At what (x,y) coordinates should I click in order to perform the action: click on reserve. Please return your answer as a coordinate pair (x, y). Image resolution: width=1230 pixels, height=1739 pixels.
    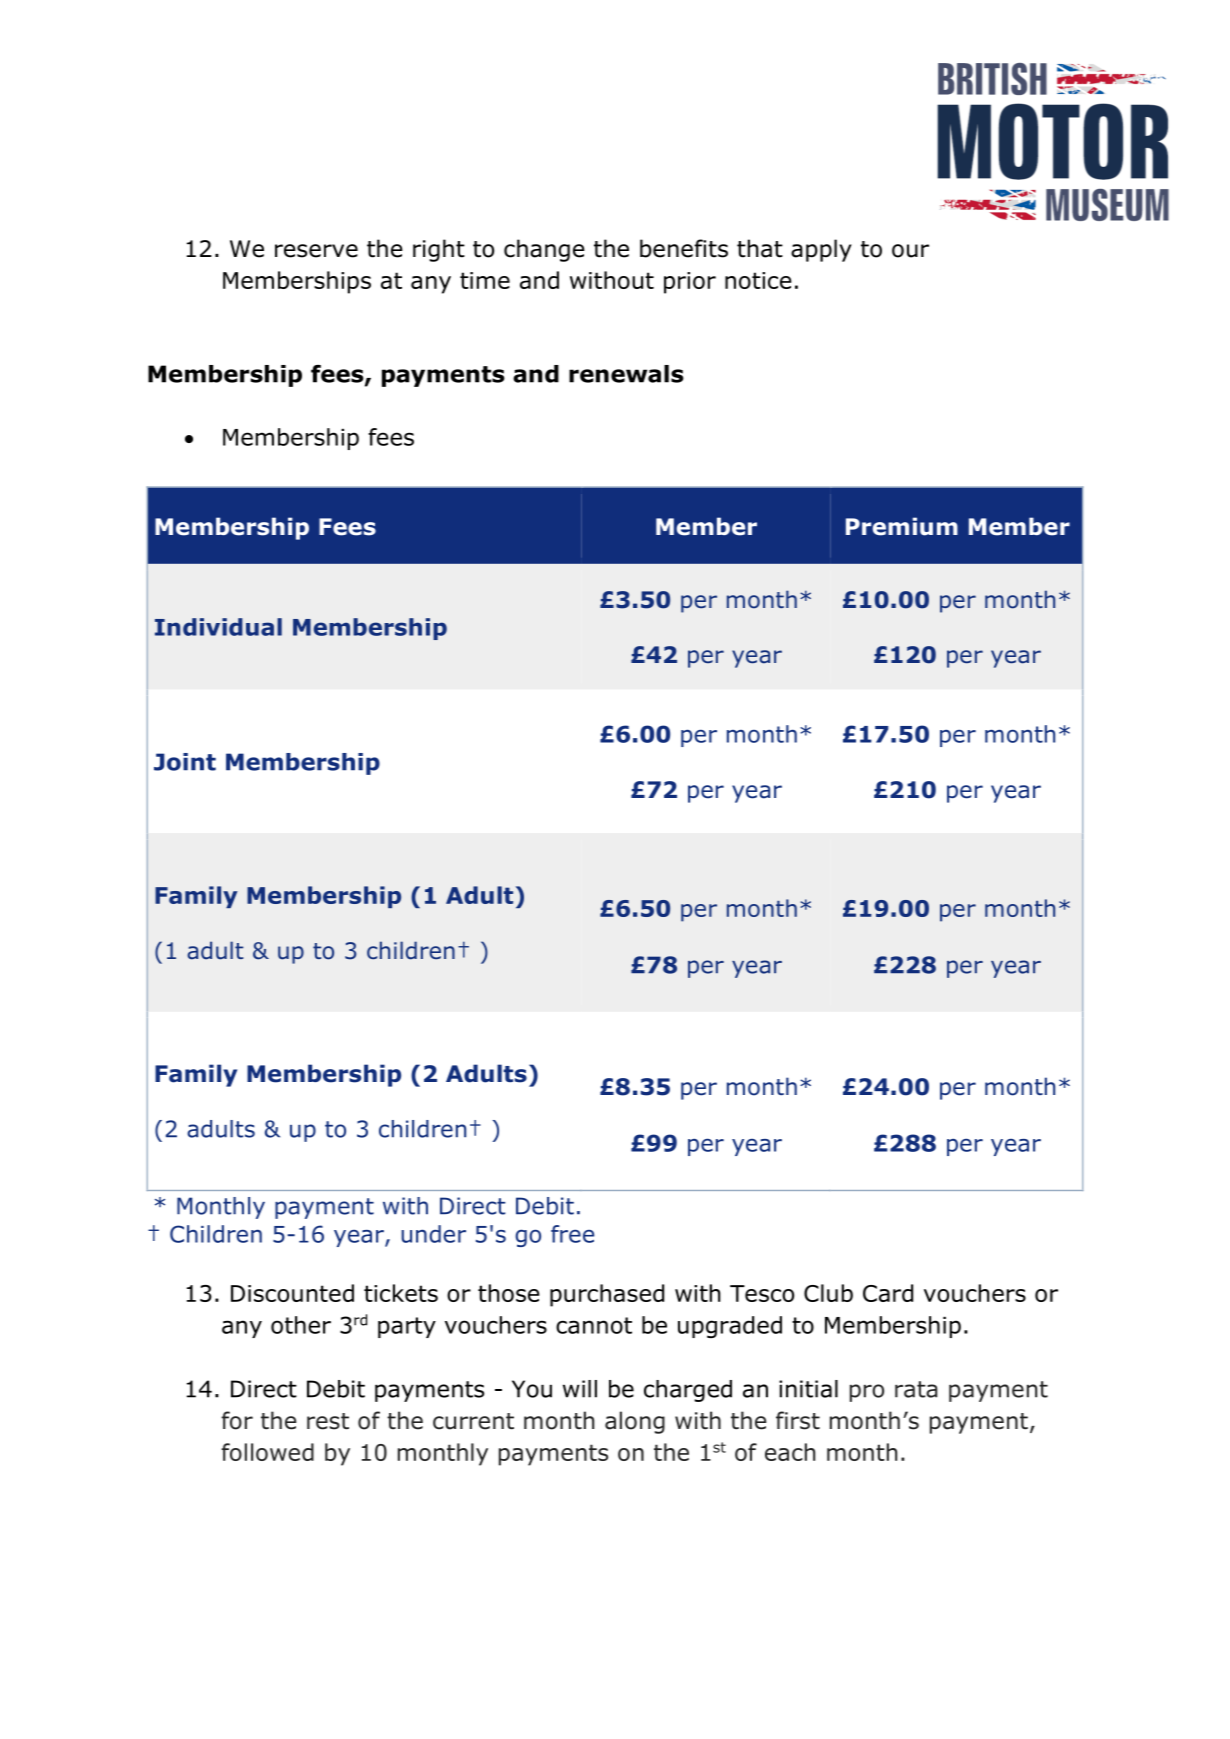
    Looking at the image, I should click on (316, 251).
